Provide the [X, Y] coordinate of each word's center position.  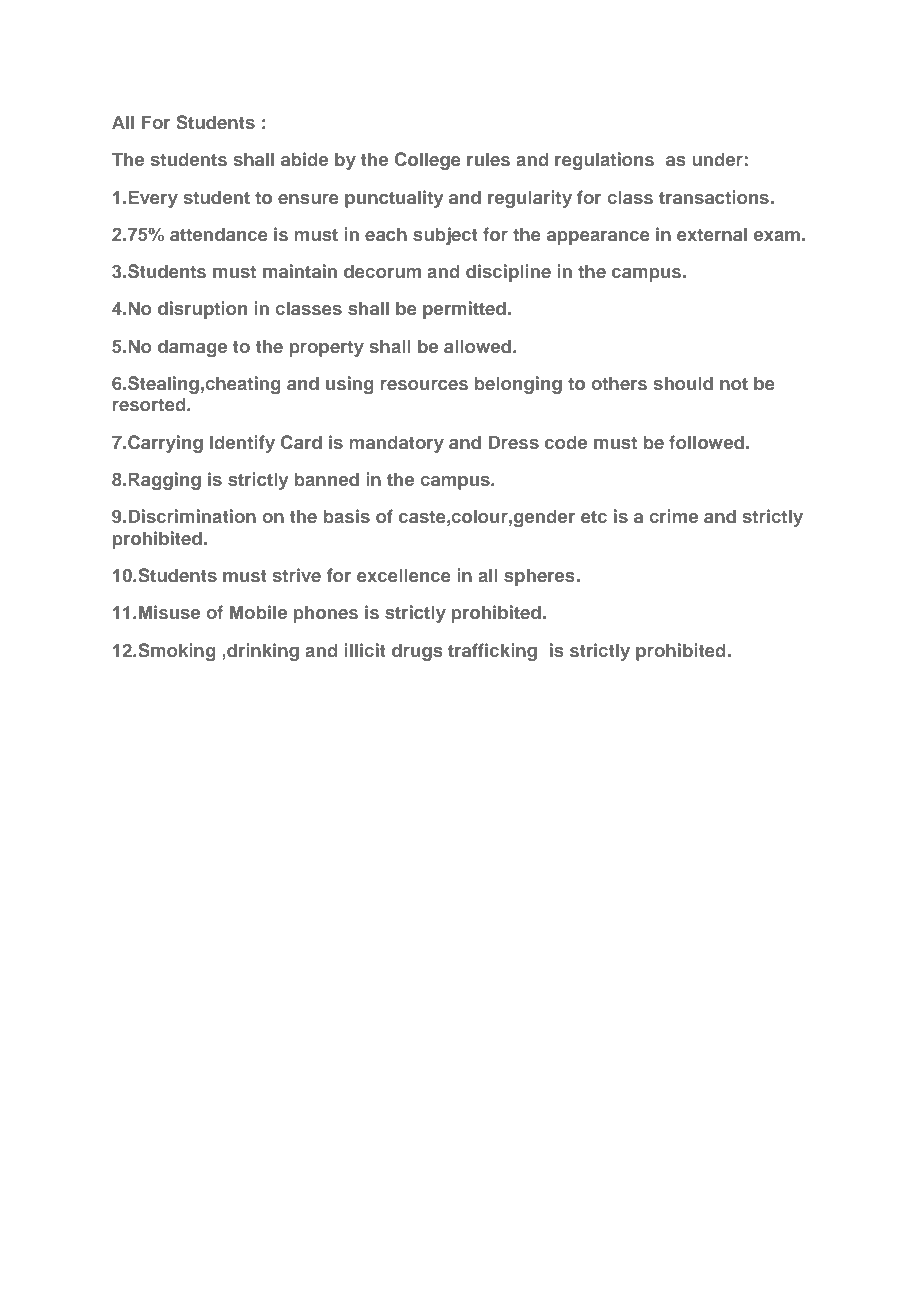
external [712, 234]
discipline [508, 273]
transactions [714, 197]
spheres [539, 577]
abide [304, 159]
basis [347, 516]
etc [594, 517]
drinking [262, 652]
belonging [518, 385]
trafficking [492, 652]
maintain [300, 271]
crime [673, 516]
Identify [242, 444]
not [734, 384]
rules [488, 159]
